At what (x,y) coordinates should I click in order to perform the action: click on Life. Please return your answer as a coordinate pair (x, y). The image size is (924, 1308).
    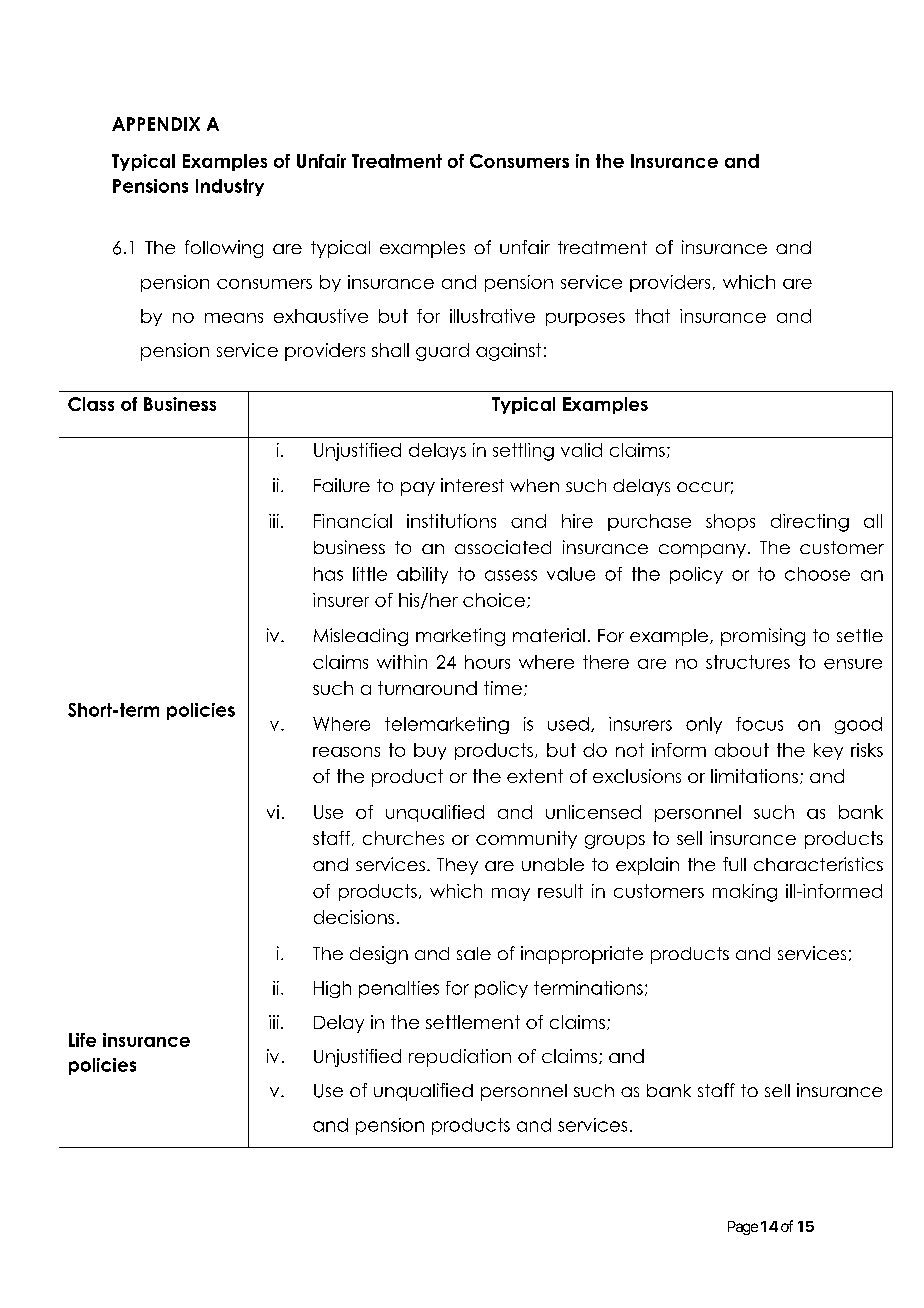
    Looking at the image, I should click on (82, 1040).
